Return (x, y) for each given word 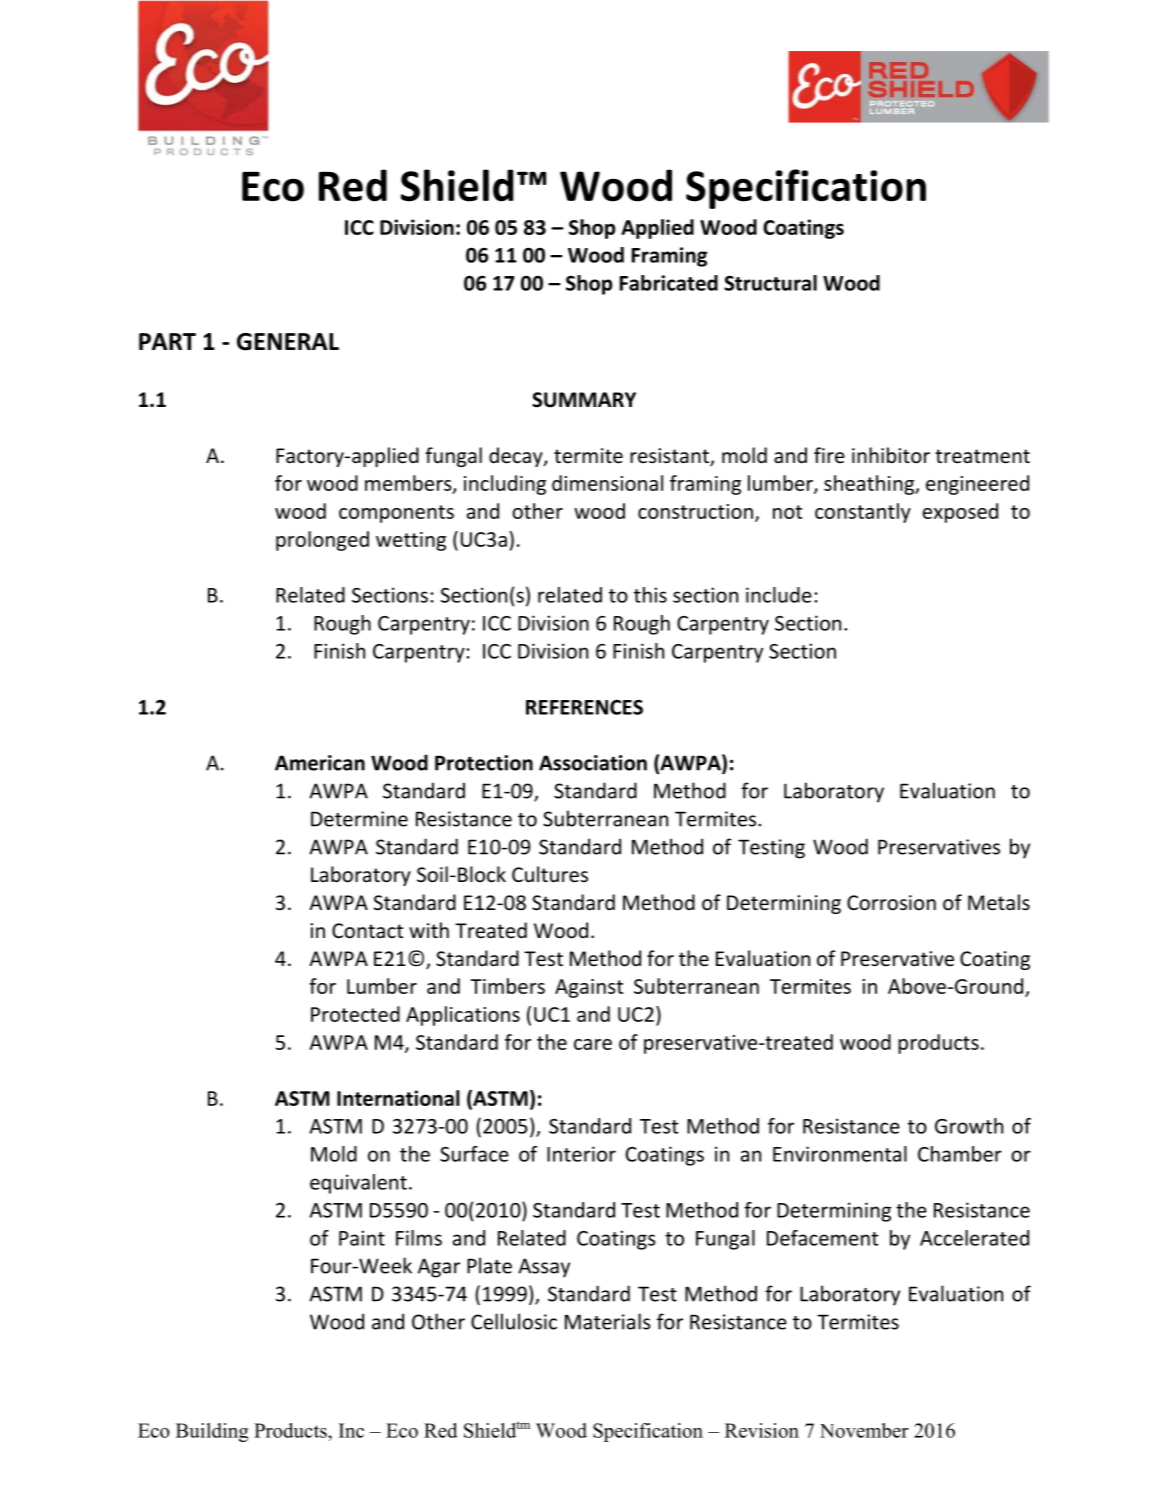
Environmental (840, 1154)
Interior (581, 1154)
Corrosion (891, 903)
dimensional (607, 483)
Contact (367, 931)
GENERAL (288, 342)
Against (589, 988)
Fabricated (669, 283)
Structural (770, 283)
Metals (999, 902)
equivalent (358, 1184)
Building (212, 1432)
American (320, 763)
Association (593, 763)
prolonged (322, 541)
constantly (863, 513)
